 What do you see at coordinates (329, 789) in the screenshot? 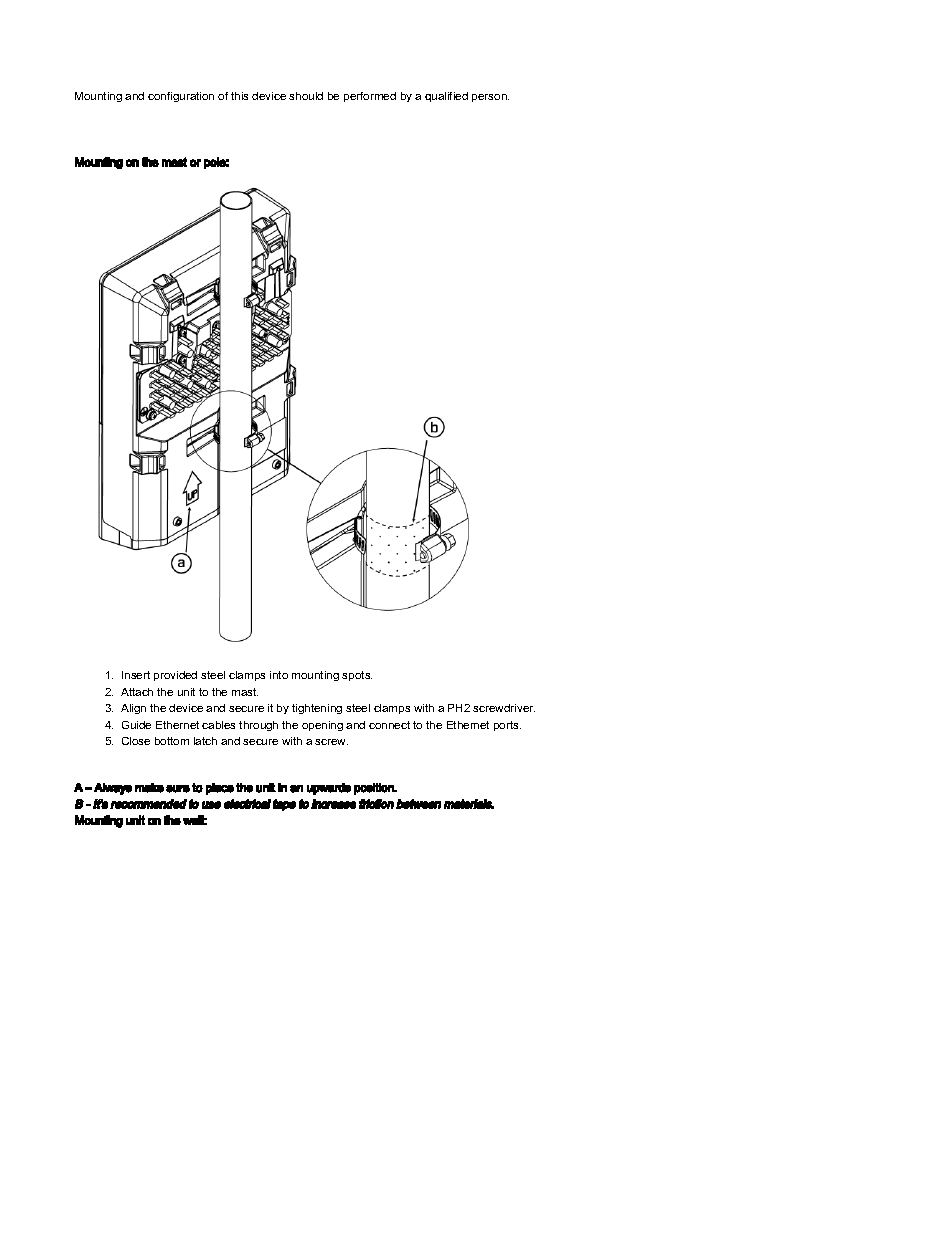
I see `upwards` at bounding box center [329, 789].
